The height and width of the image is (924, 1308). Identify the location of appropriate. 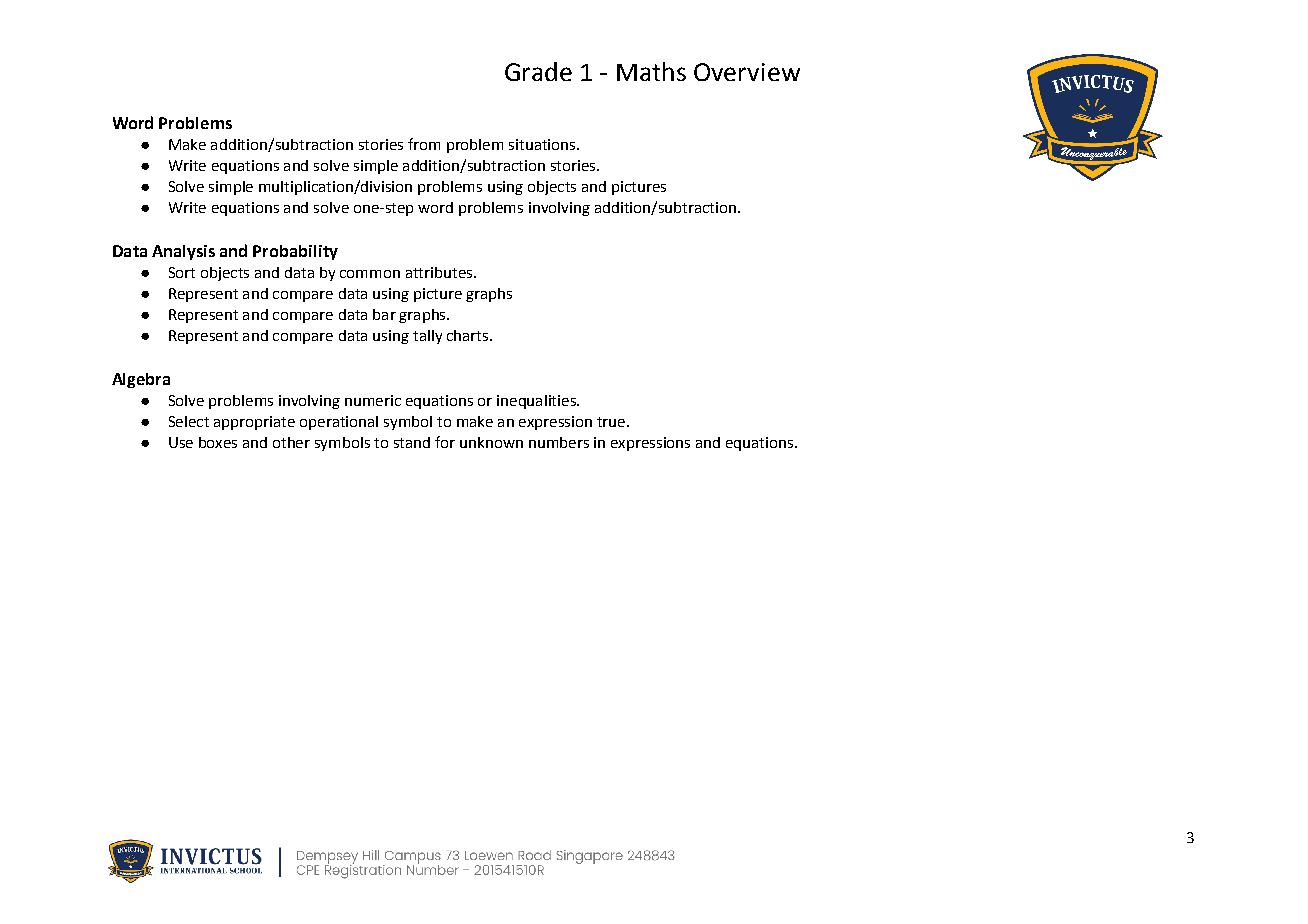
(254, 423).
